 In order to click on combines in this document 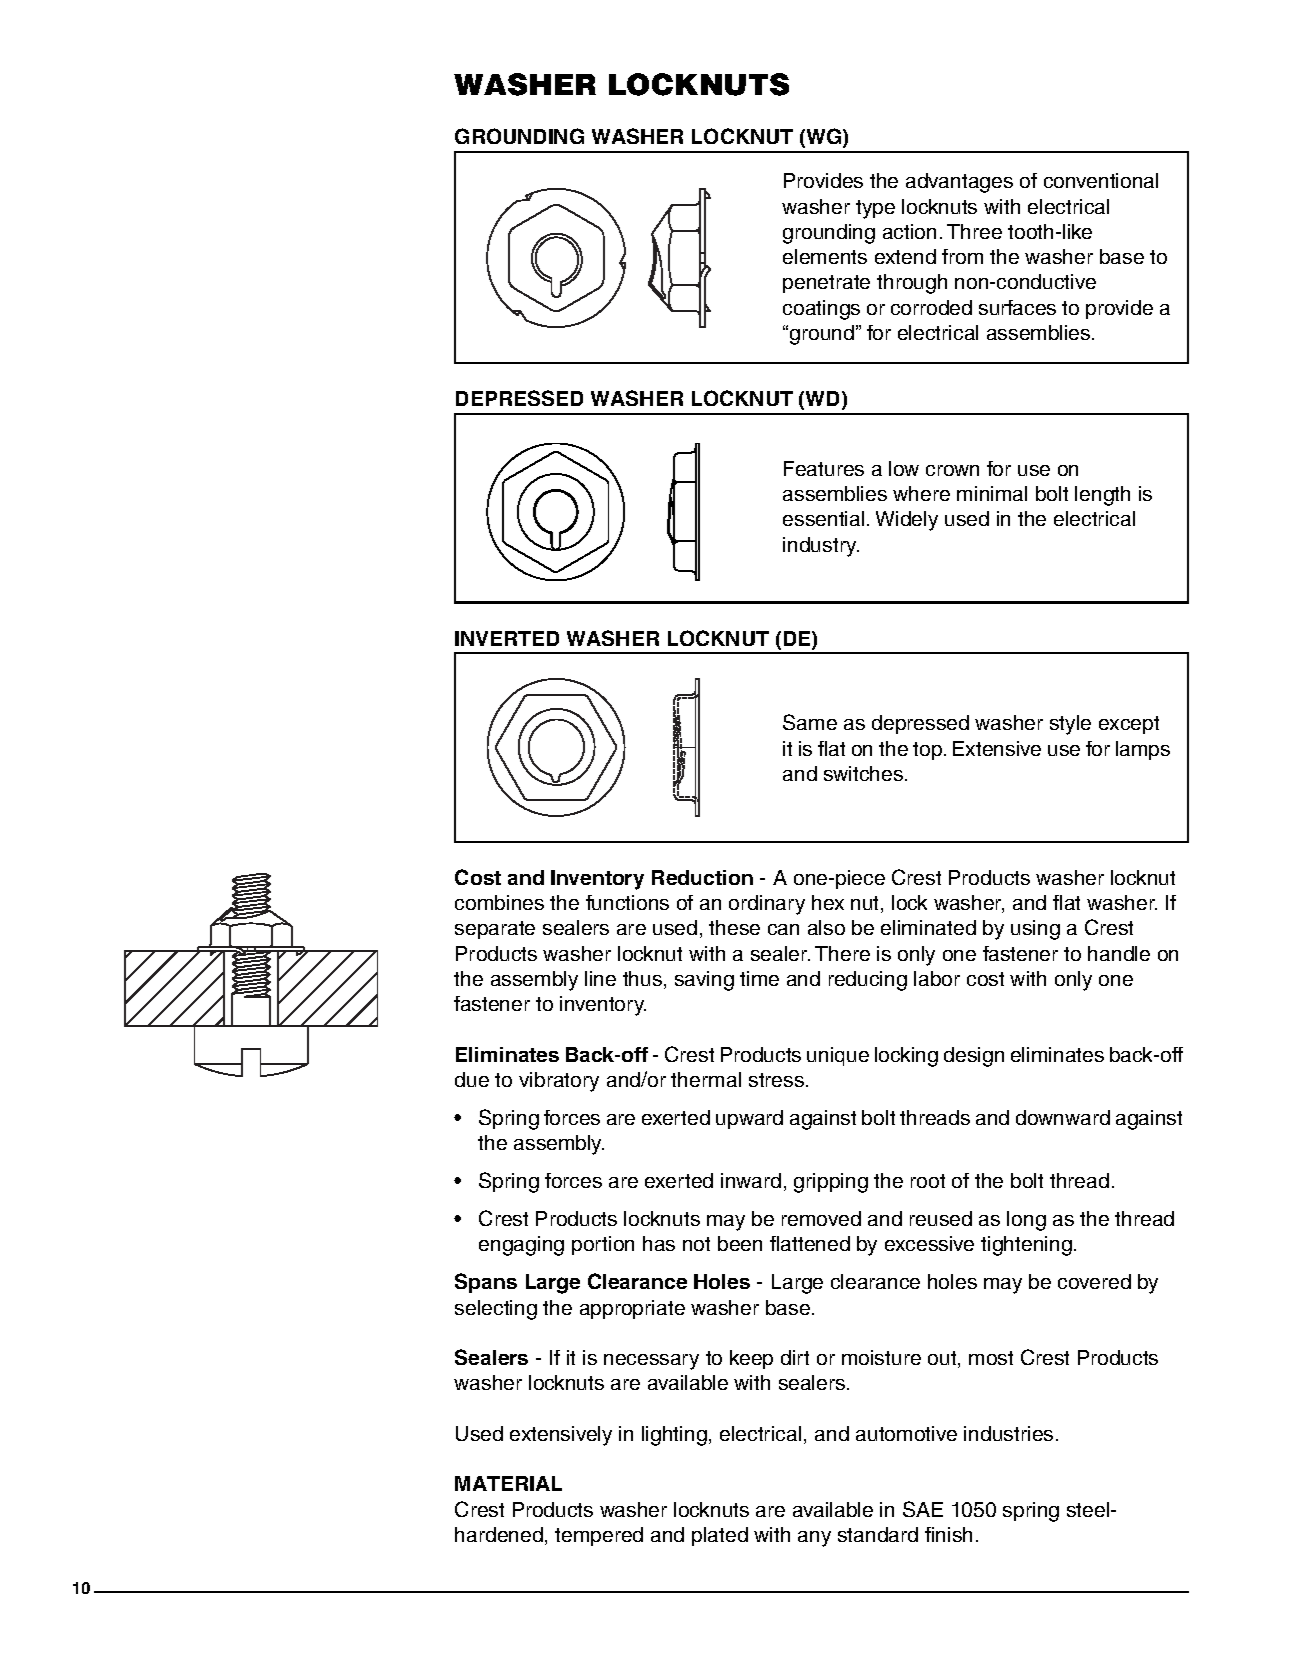, I will do `click(499, 902)`.
